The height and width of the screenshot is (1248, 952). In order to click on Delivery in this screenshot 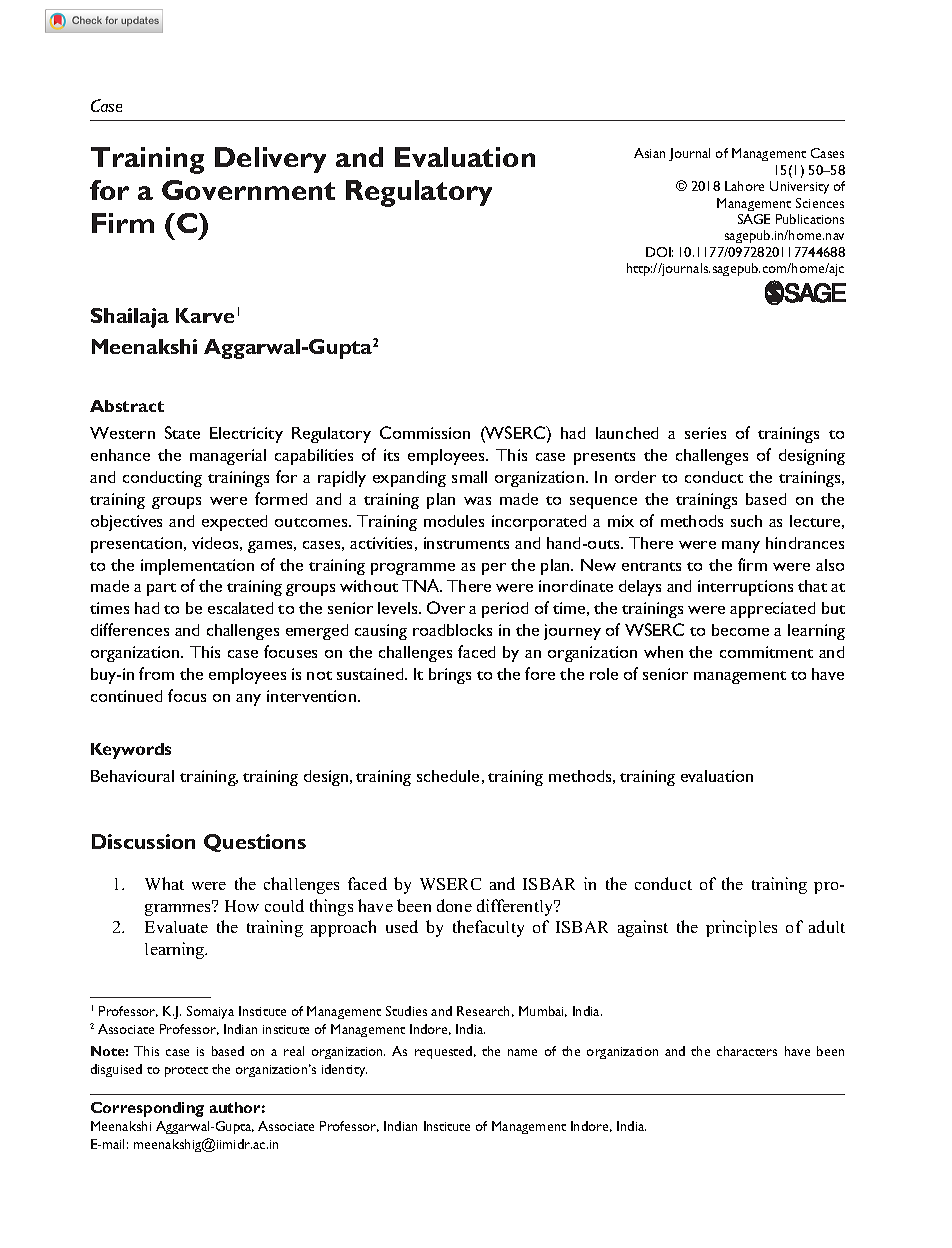, I will do `click(270, 160)`.
